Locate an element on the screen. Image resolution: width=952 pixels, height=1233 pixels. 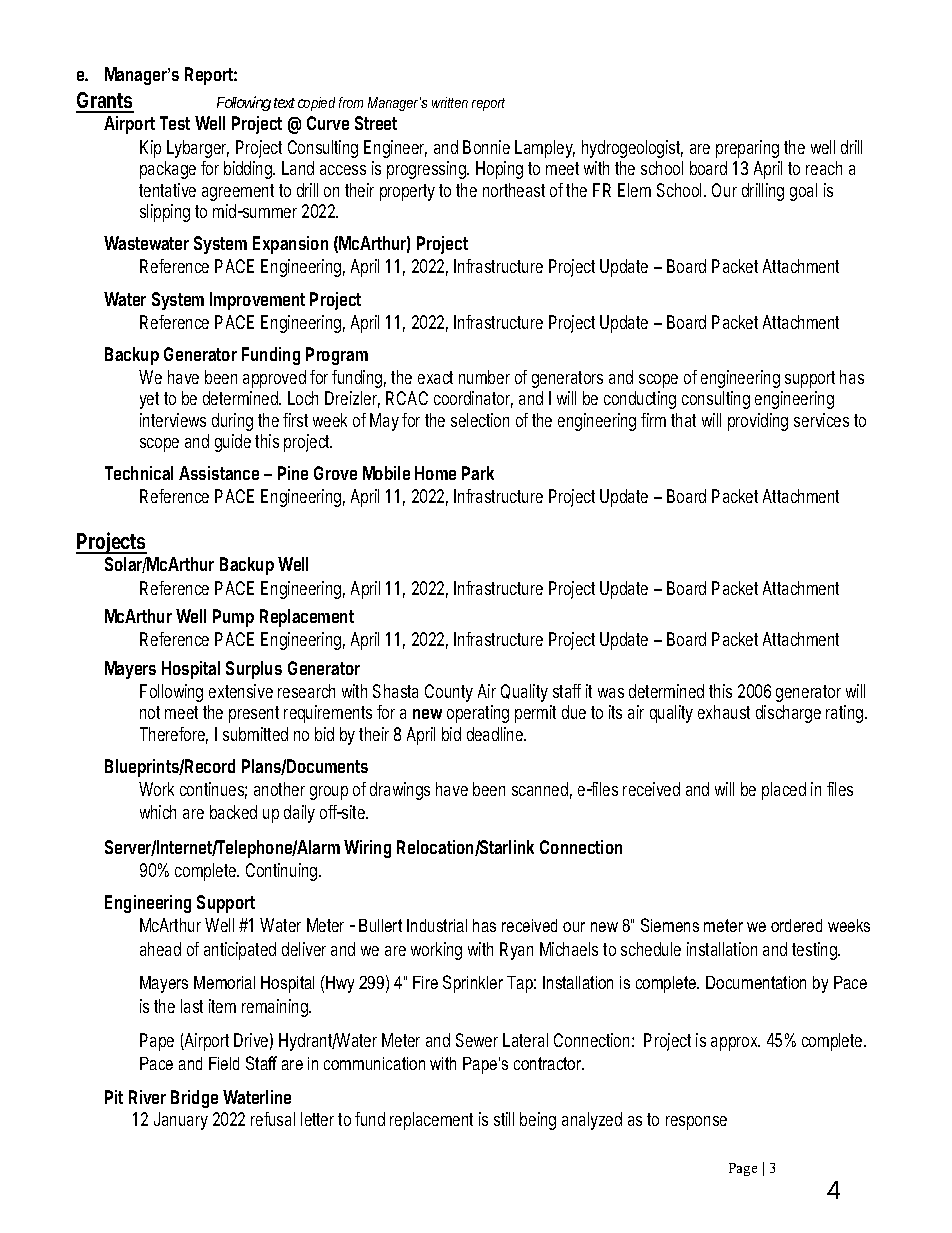
bidding is located at coordinates (249, 170).
